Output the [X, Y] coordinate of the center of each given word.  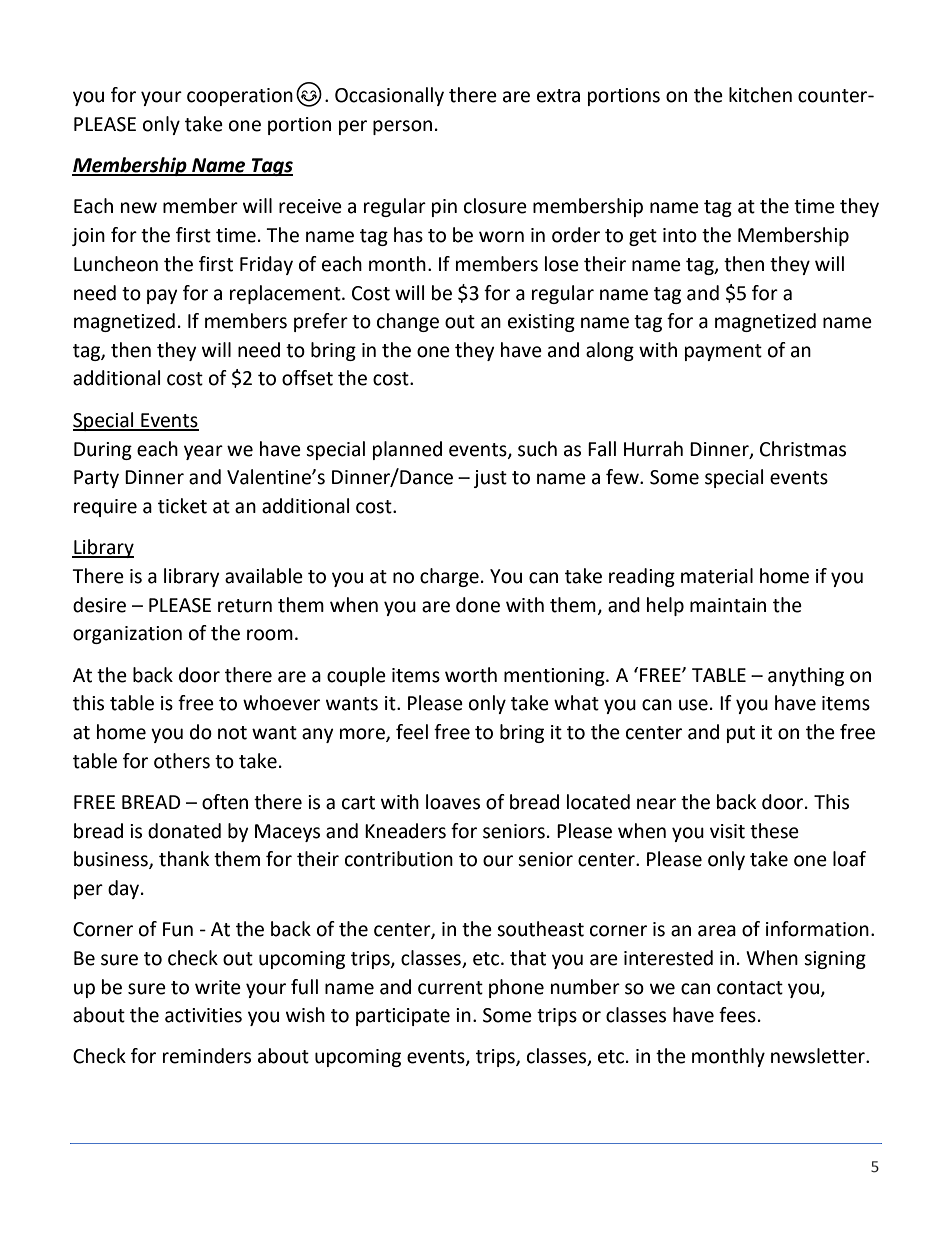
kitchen [760, 95]
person [402, 127]
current [450, 988]
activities [203, 1015]
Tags [271, 167]
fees [737, 1015]
